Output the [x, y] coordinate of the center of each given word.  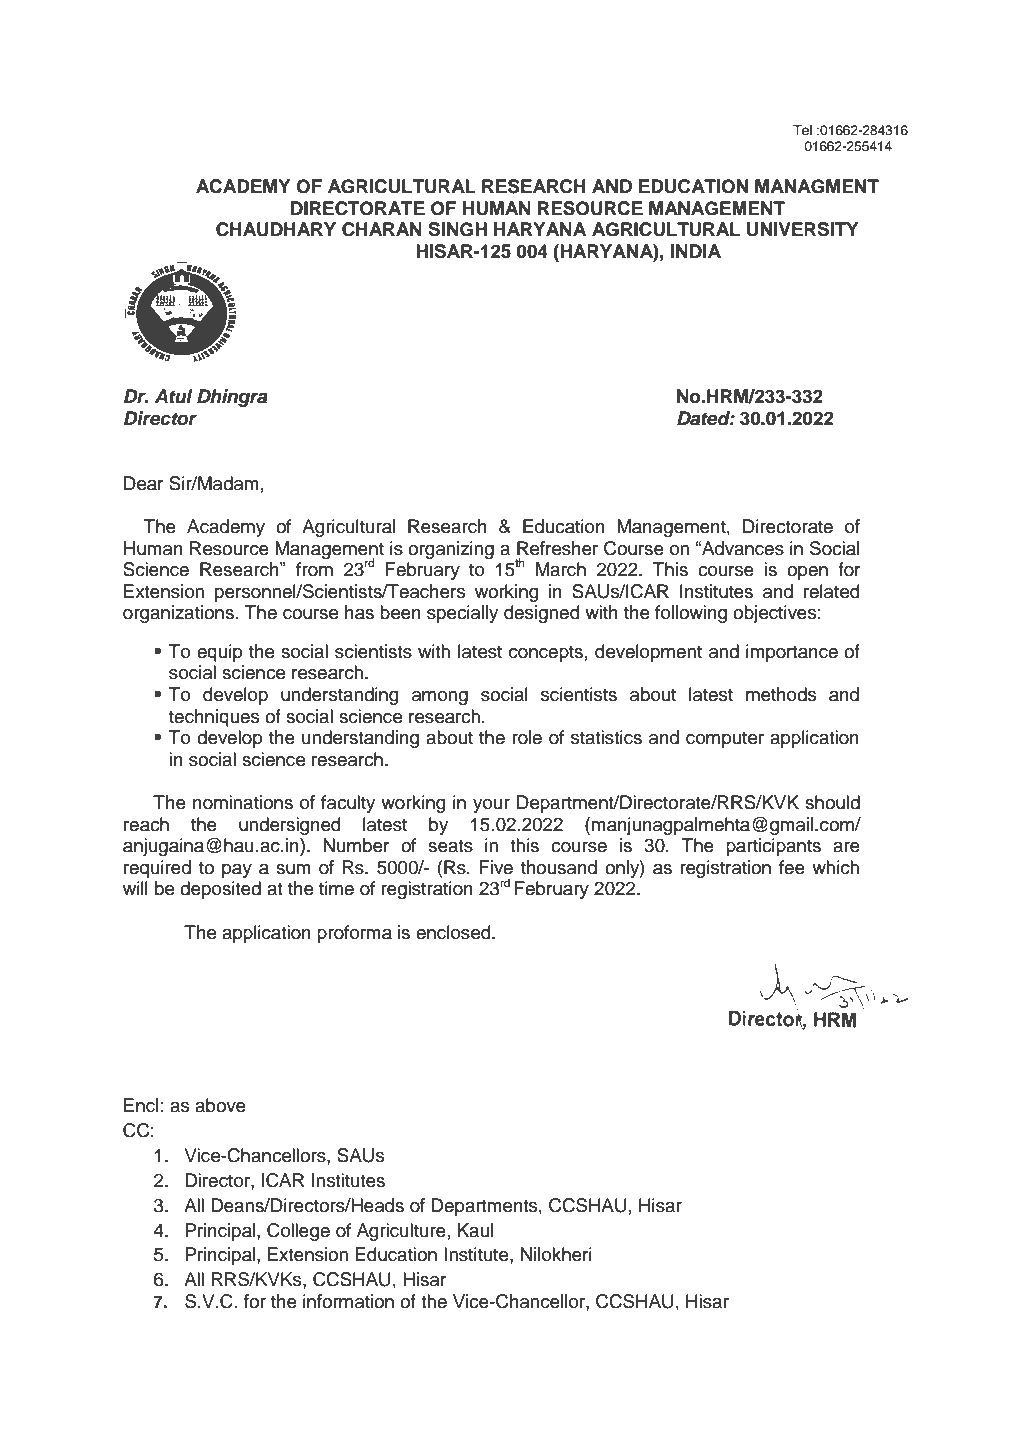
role [527, 737]
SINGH [457, 229]
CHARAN [382, 229]
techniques [214, 718]
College [298, 1232]
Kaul [475, 1230]
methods [781, 694]
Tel [802, 130]
